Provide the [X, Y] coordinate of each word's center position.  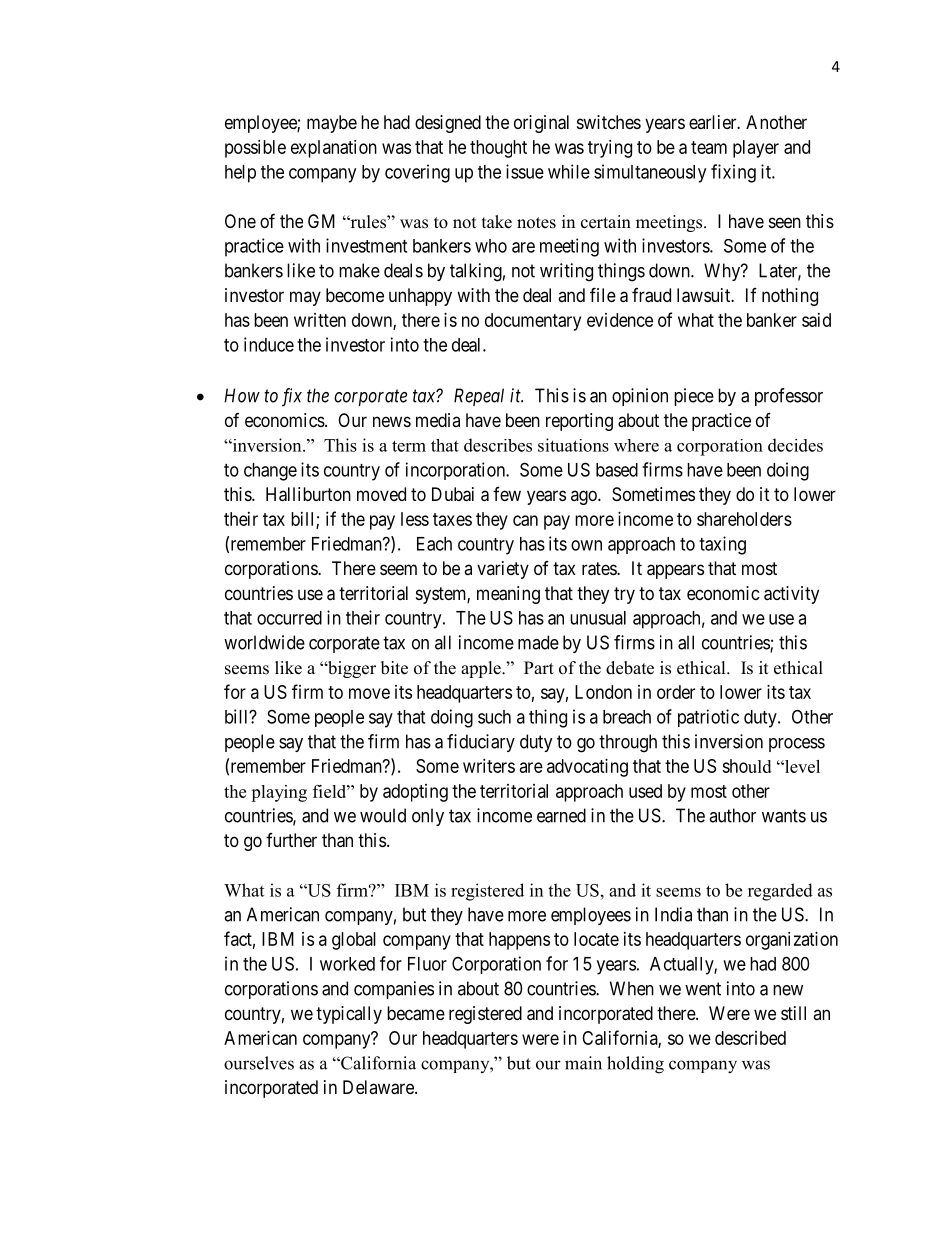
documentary [533, 322]
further [291, 840]
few [507, 494]
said [816, 320]
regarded [780, 892]
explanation [334, 149]
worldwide [264, 642]
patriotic [708, 718]
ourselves [259, 1063]
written [320, 320]
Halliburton [308, 494]
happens [519, 941]
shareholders [744, 519]
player [756, 149]
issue [525, 171]
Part [539, 667]
